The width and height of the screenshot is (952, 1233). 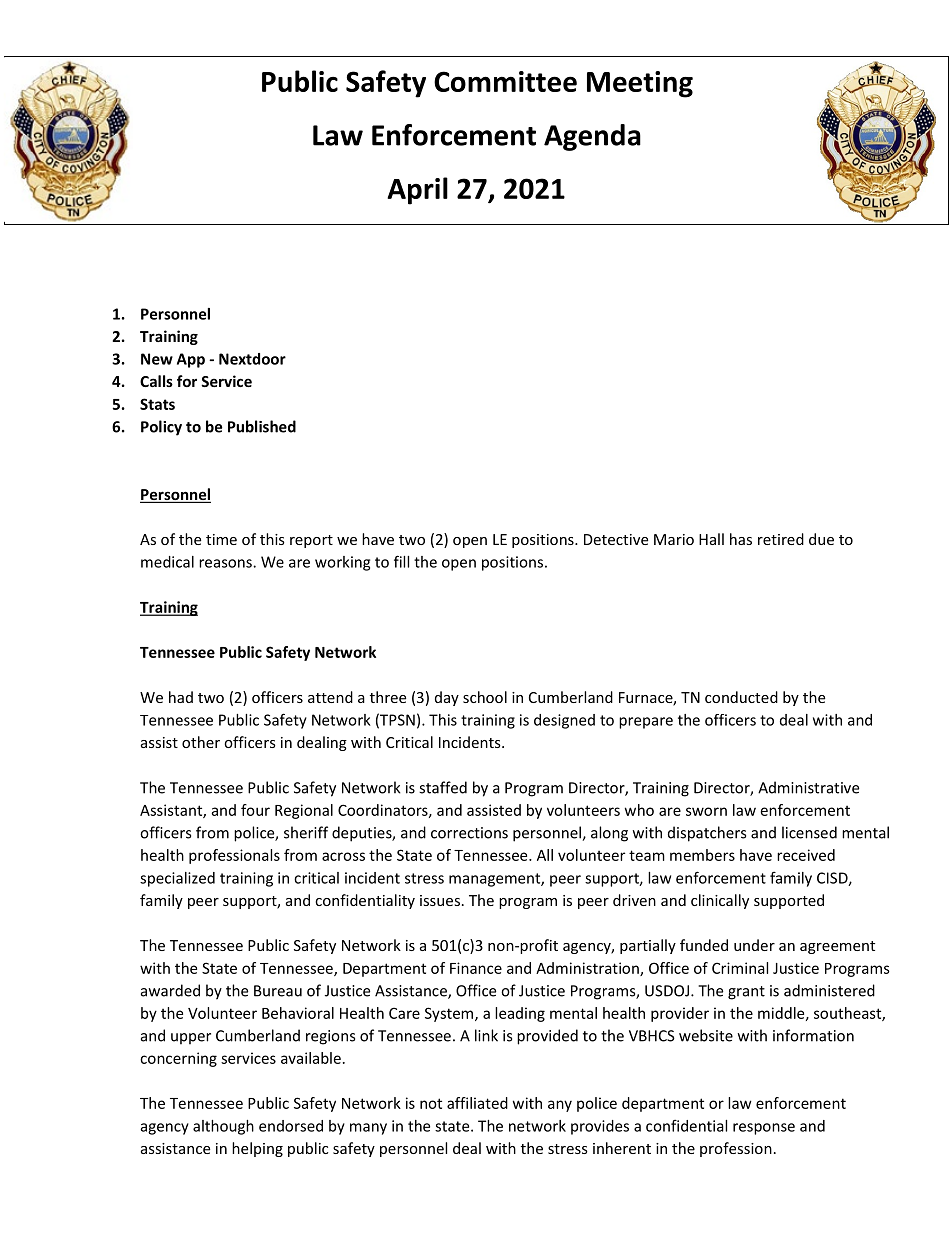 I want to click on April, so click(x=417, y=191).
